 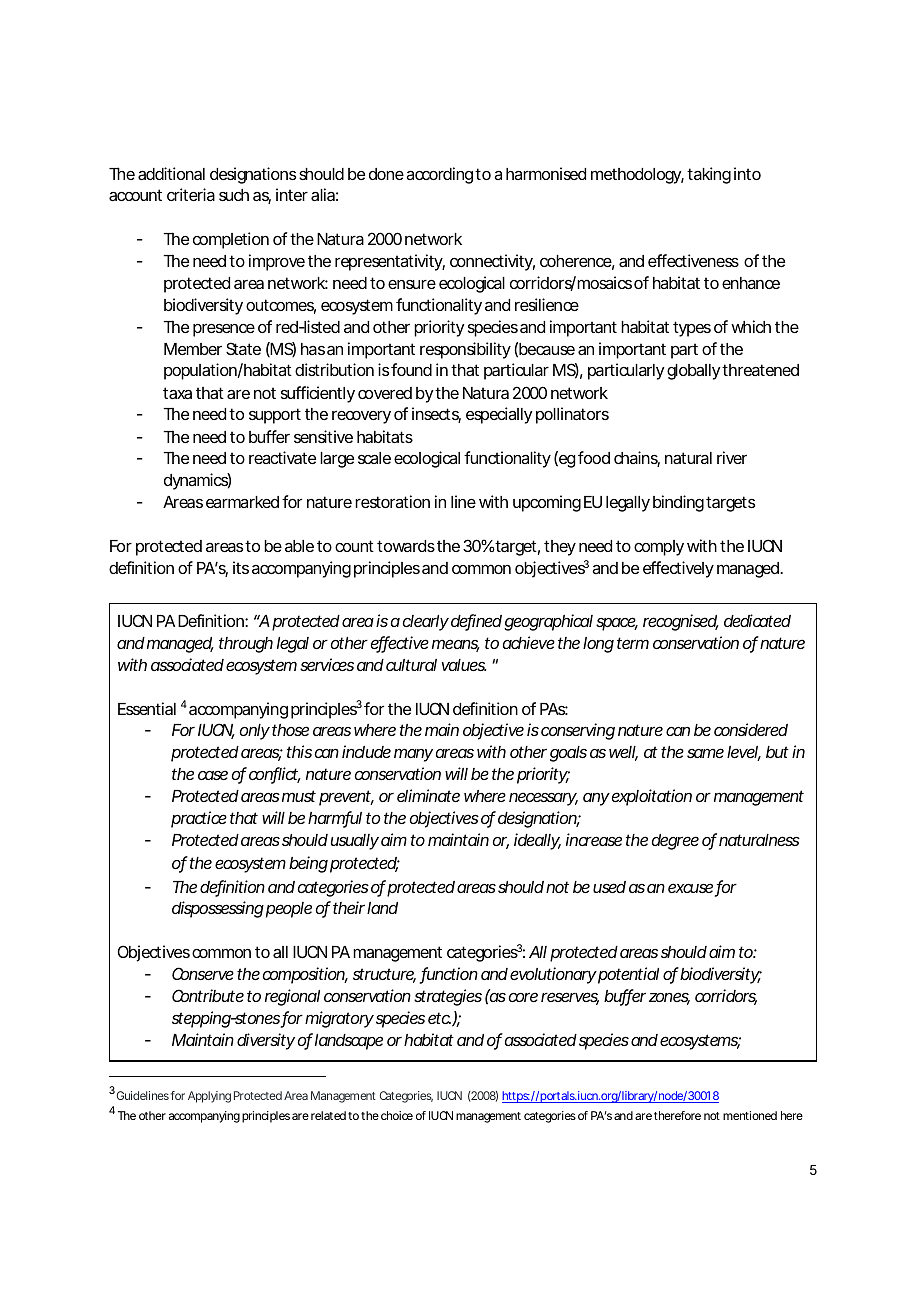 What do you see at coordinates (397, 1115) in the image?
I see `choice` at bounding box center [397, 1115].
